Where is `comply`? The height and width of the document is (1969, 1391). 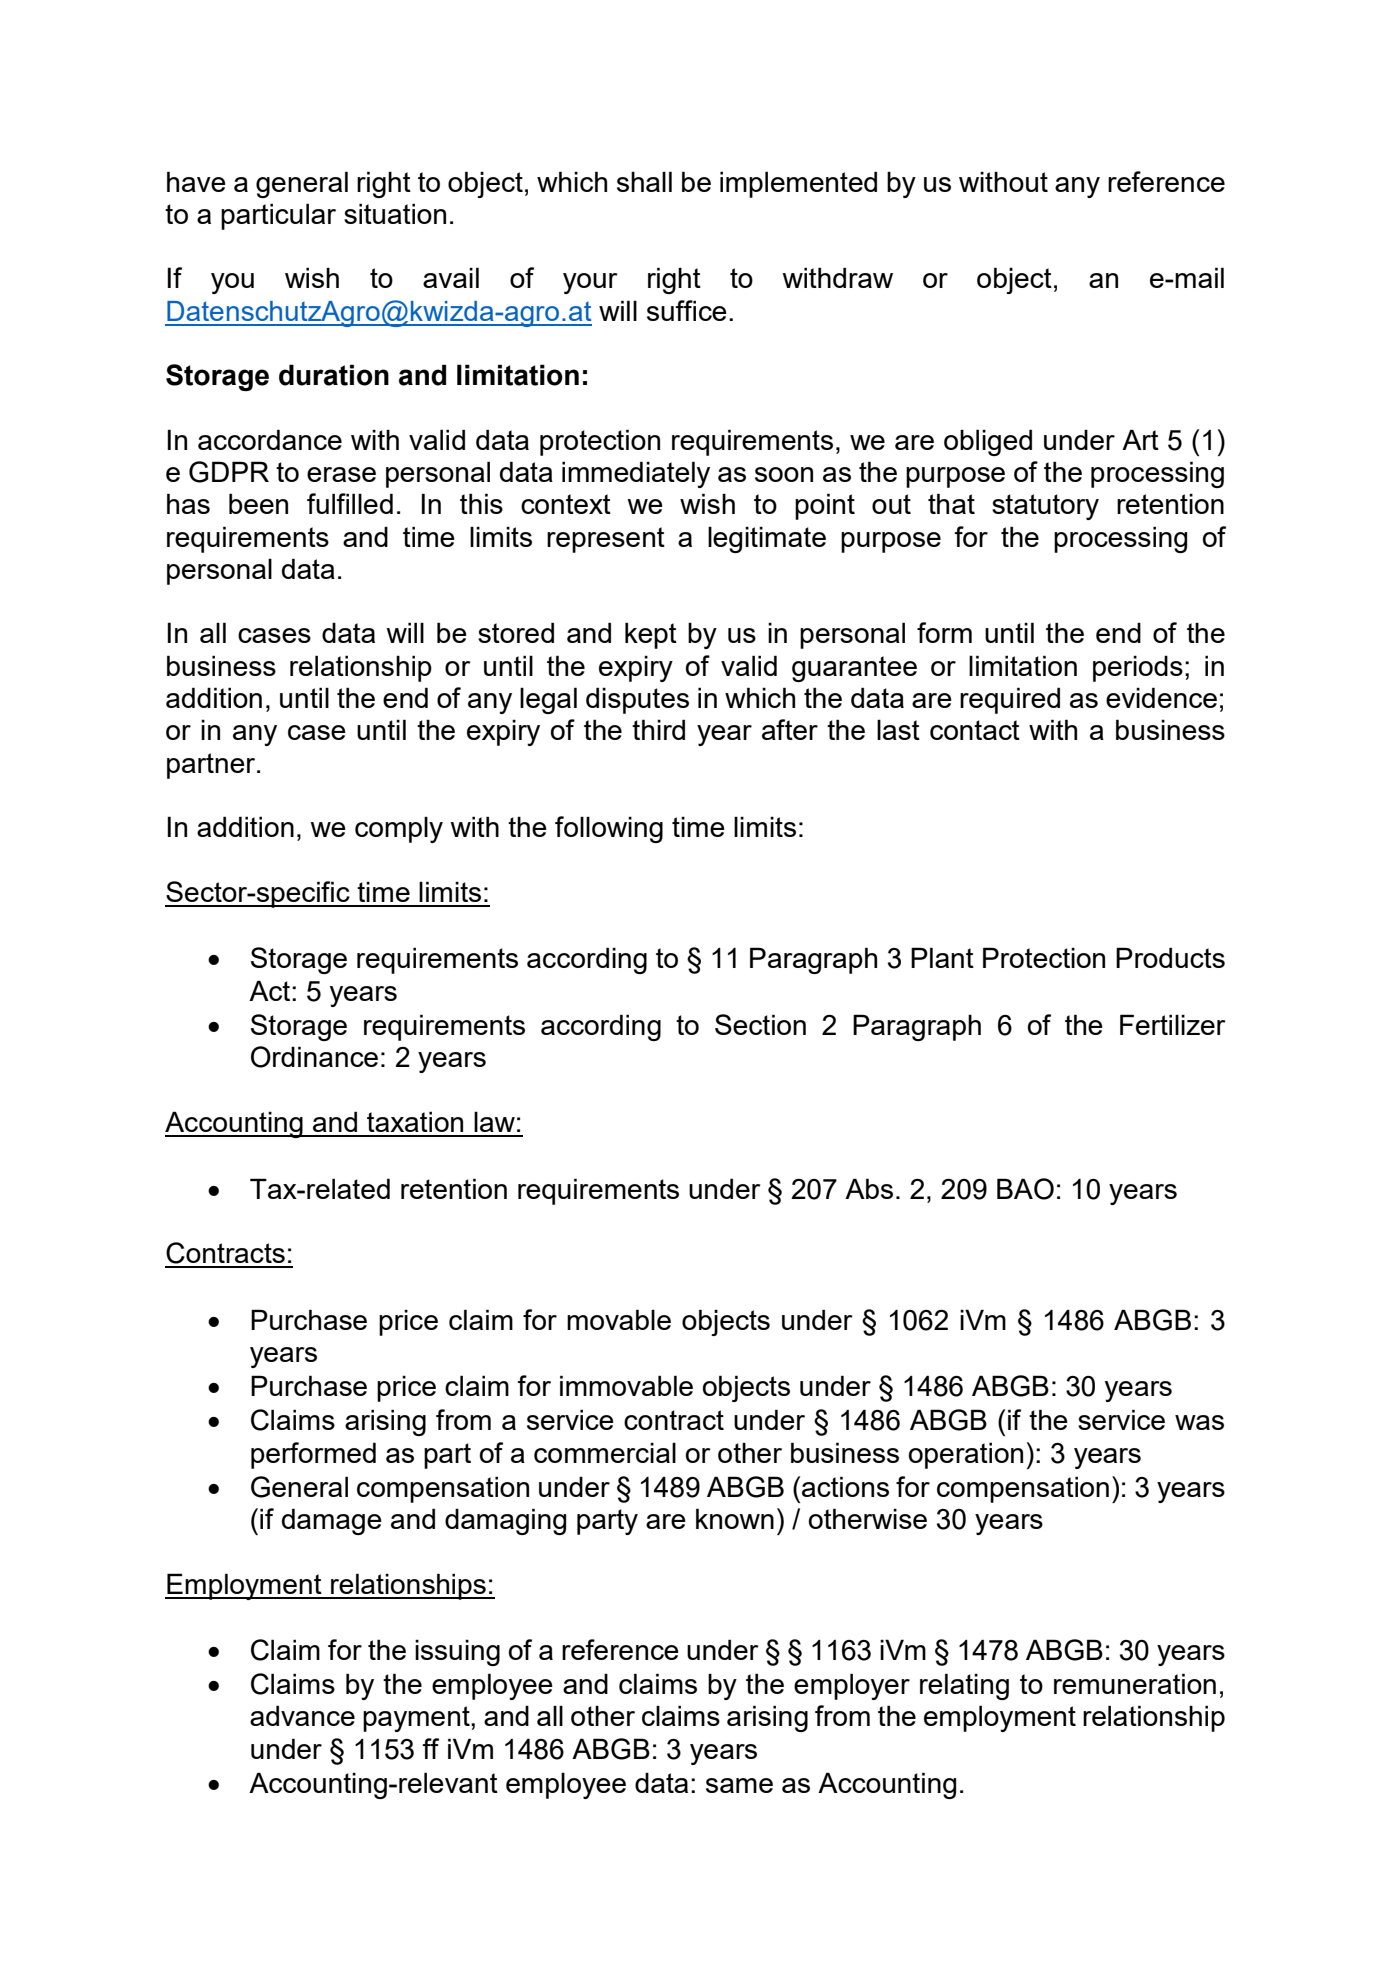
comply is located at coordinates (399, 829).
